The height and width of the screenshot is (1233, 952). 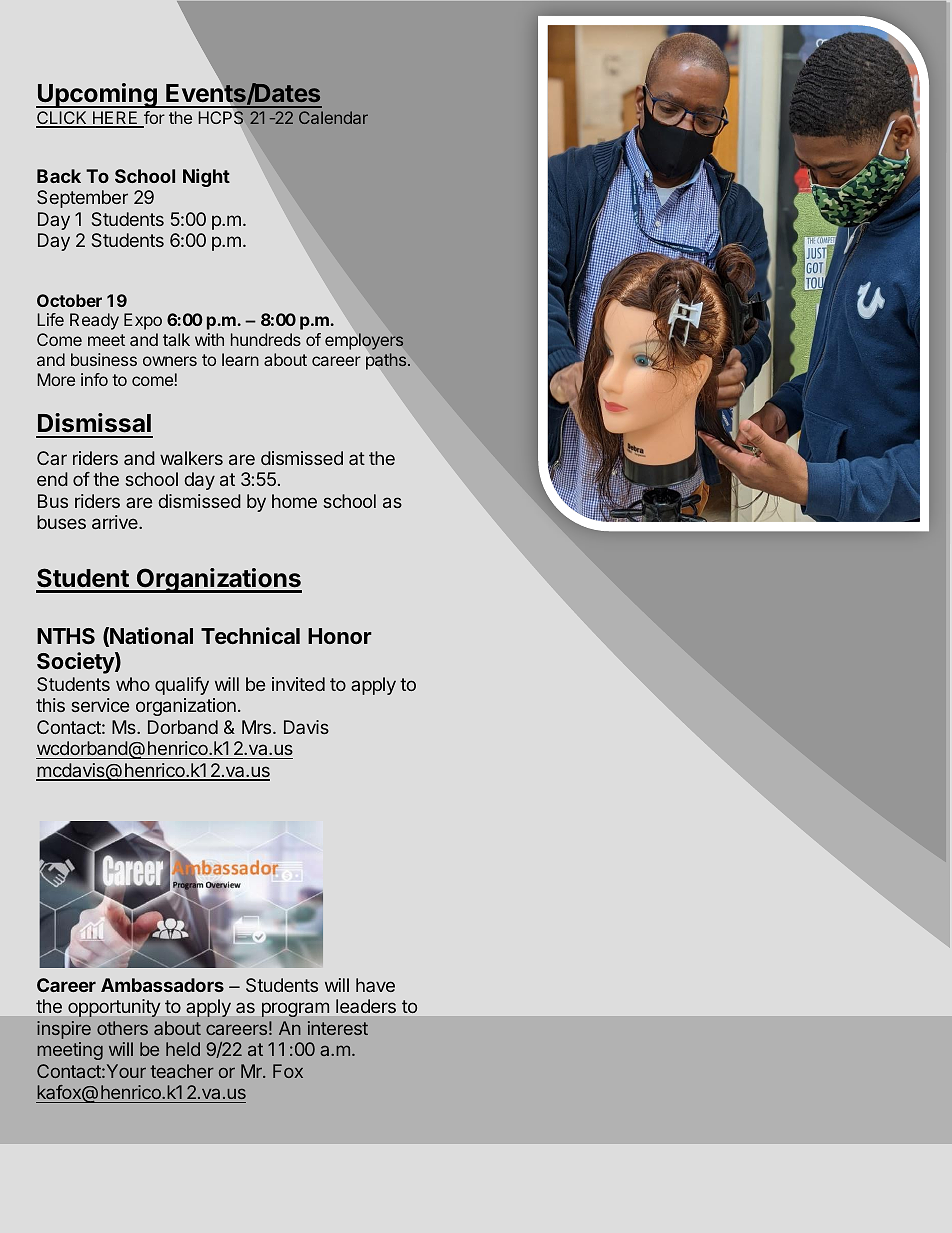 What do you see at coordinates (298, 684) in the screenshot?
I see `invited` at bounding box center [298, 684].
